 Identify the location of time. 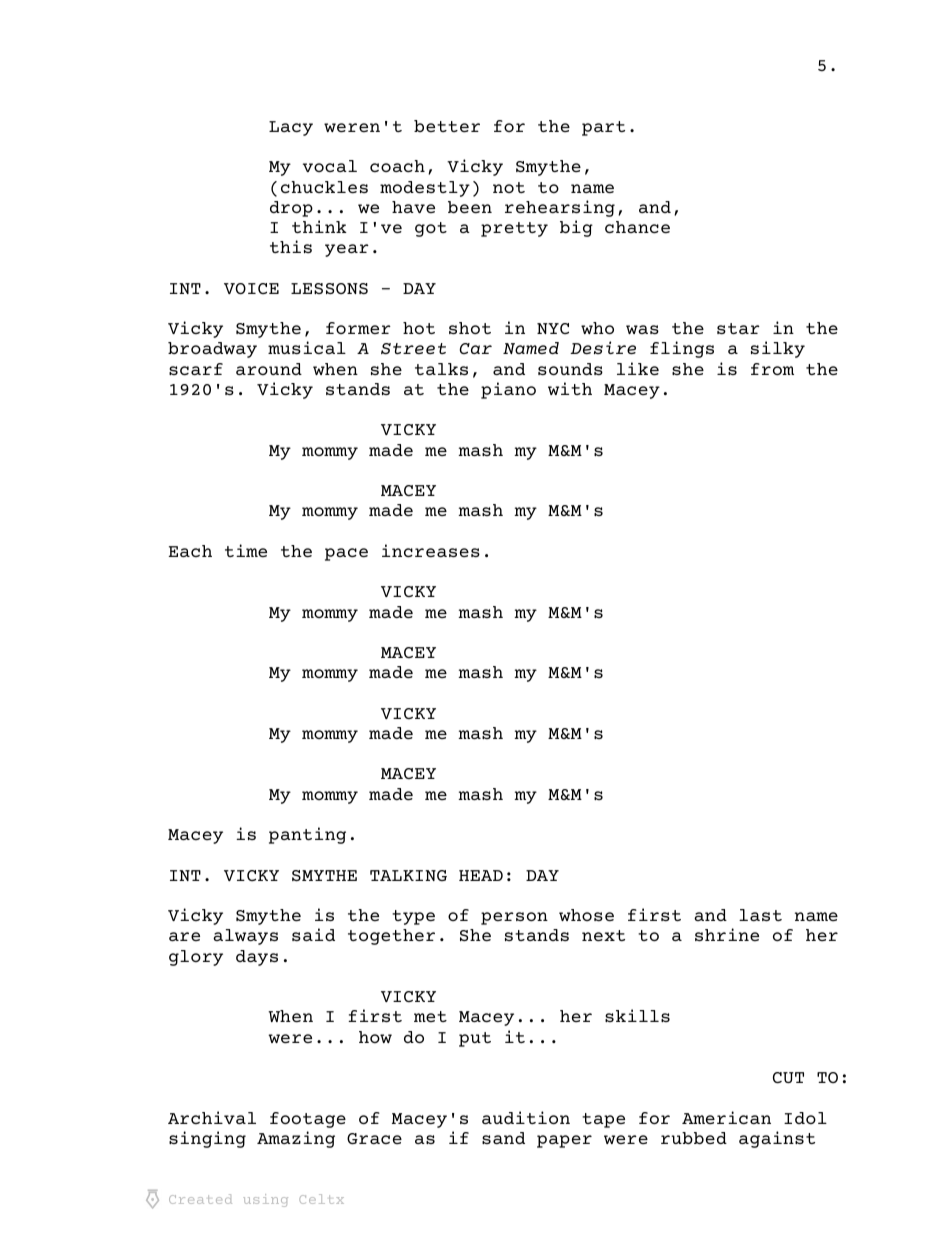
(246, 550).
